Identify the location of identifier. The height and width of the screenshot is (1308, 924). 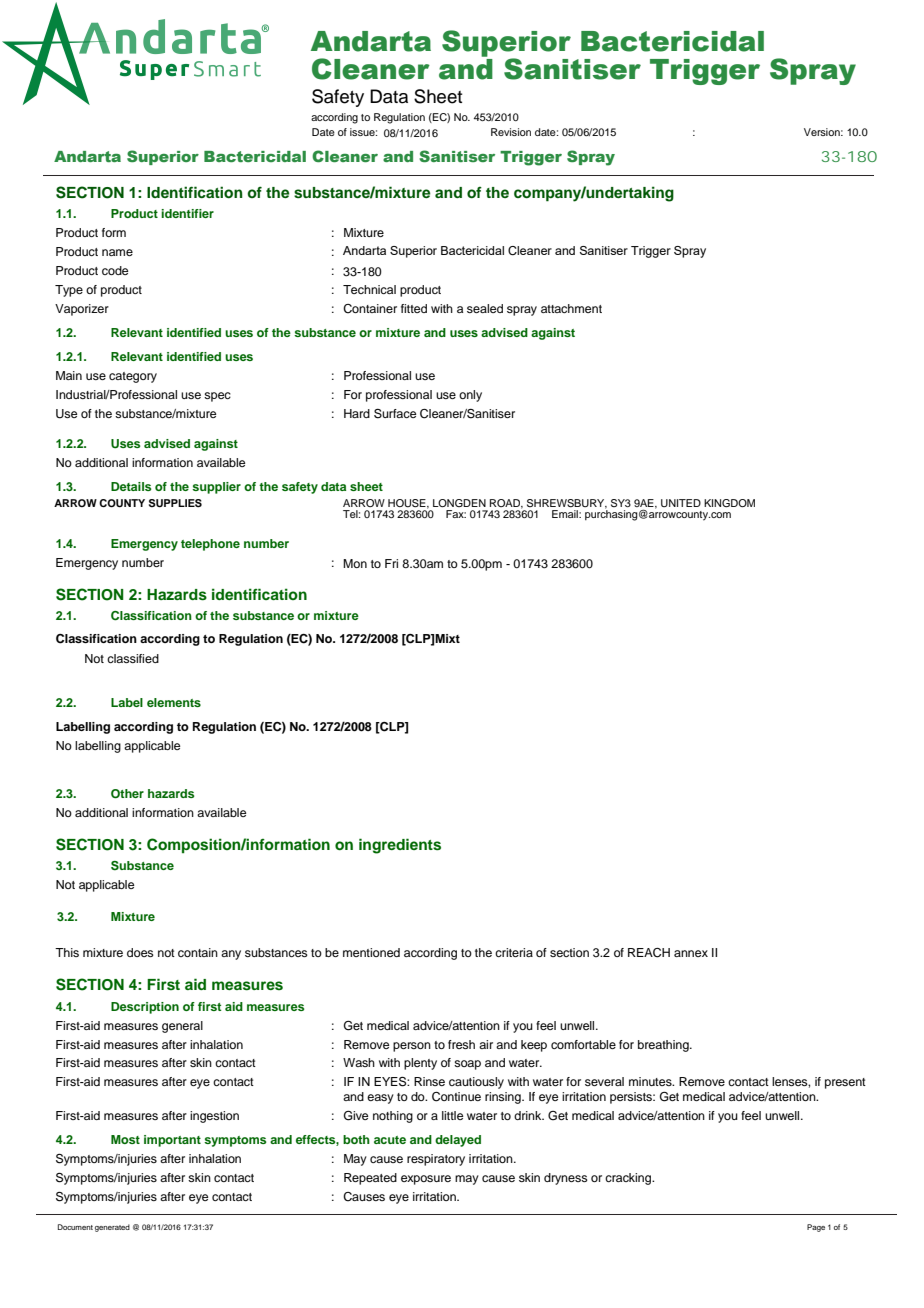
(187, 213).
